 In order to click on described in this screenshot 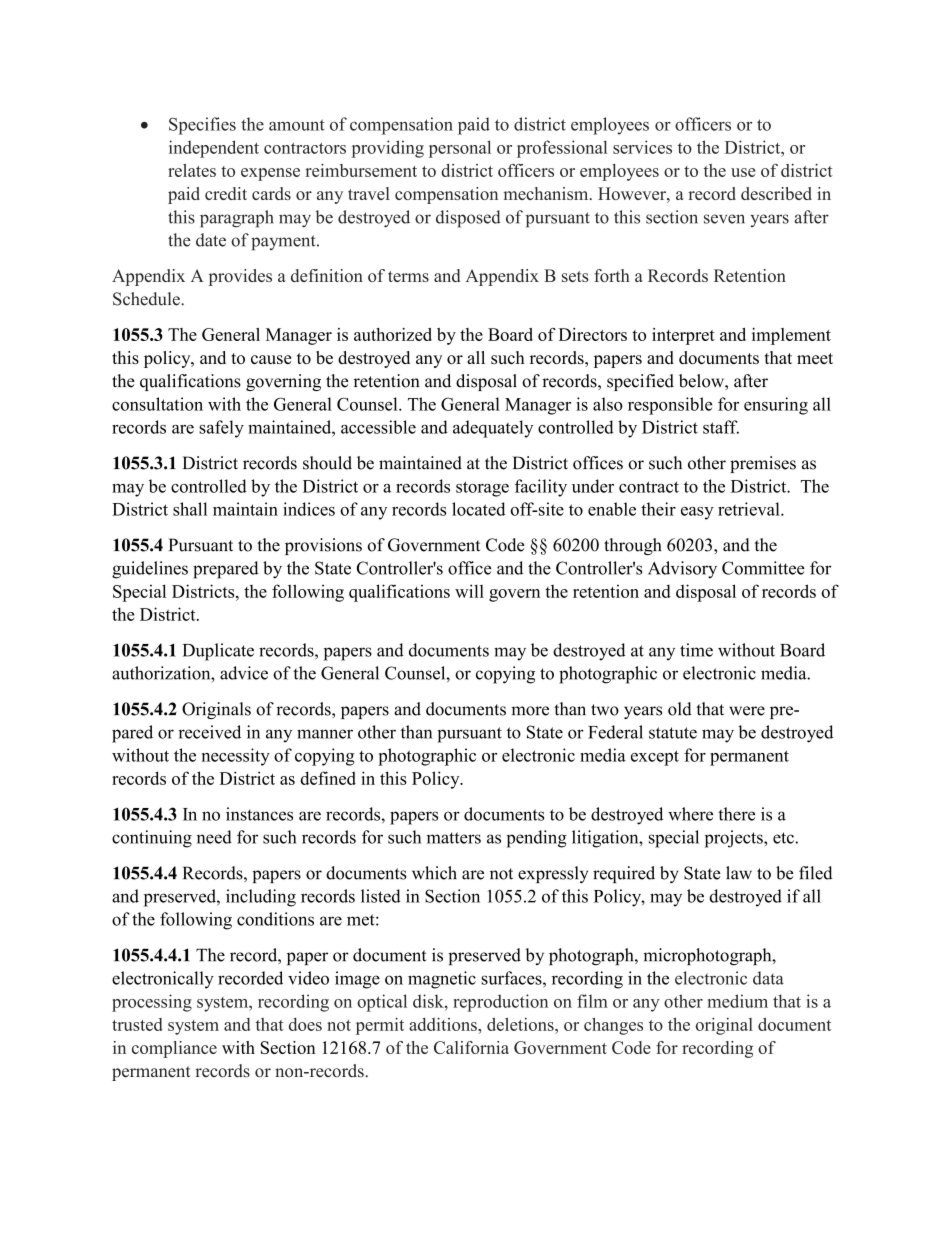, I will do `click(776, 193)`.
